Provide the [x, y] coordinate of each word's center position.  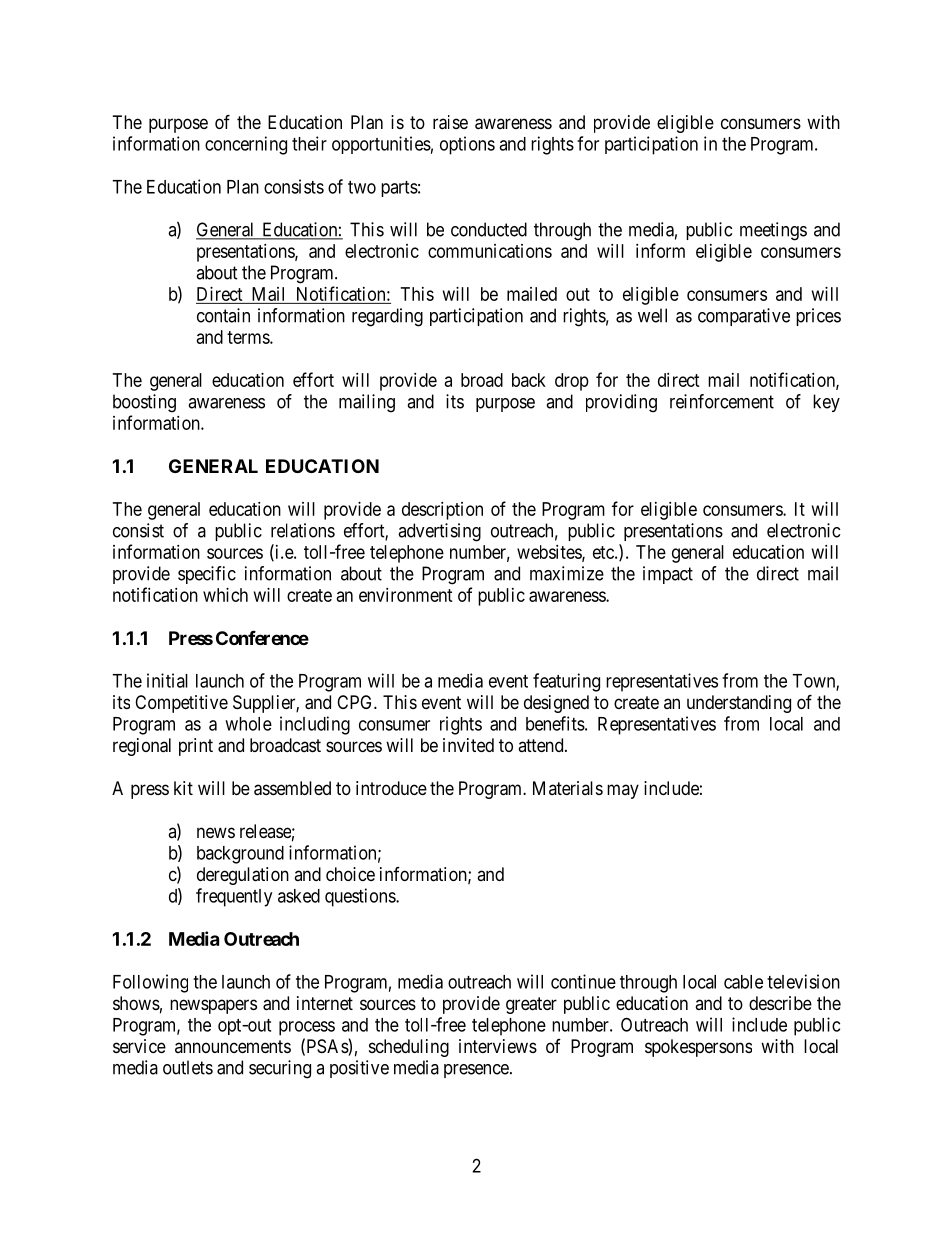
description [442, 511]
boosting [144, 403]
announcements [233, 1046]
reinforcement [722, 401]
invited [468, 745]
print [196, 747]
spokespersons [698, 1048]
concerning [246, 145]
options [467, 145]
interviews [498, 1046]
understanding [739, 704]
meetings [773, 231]
